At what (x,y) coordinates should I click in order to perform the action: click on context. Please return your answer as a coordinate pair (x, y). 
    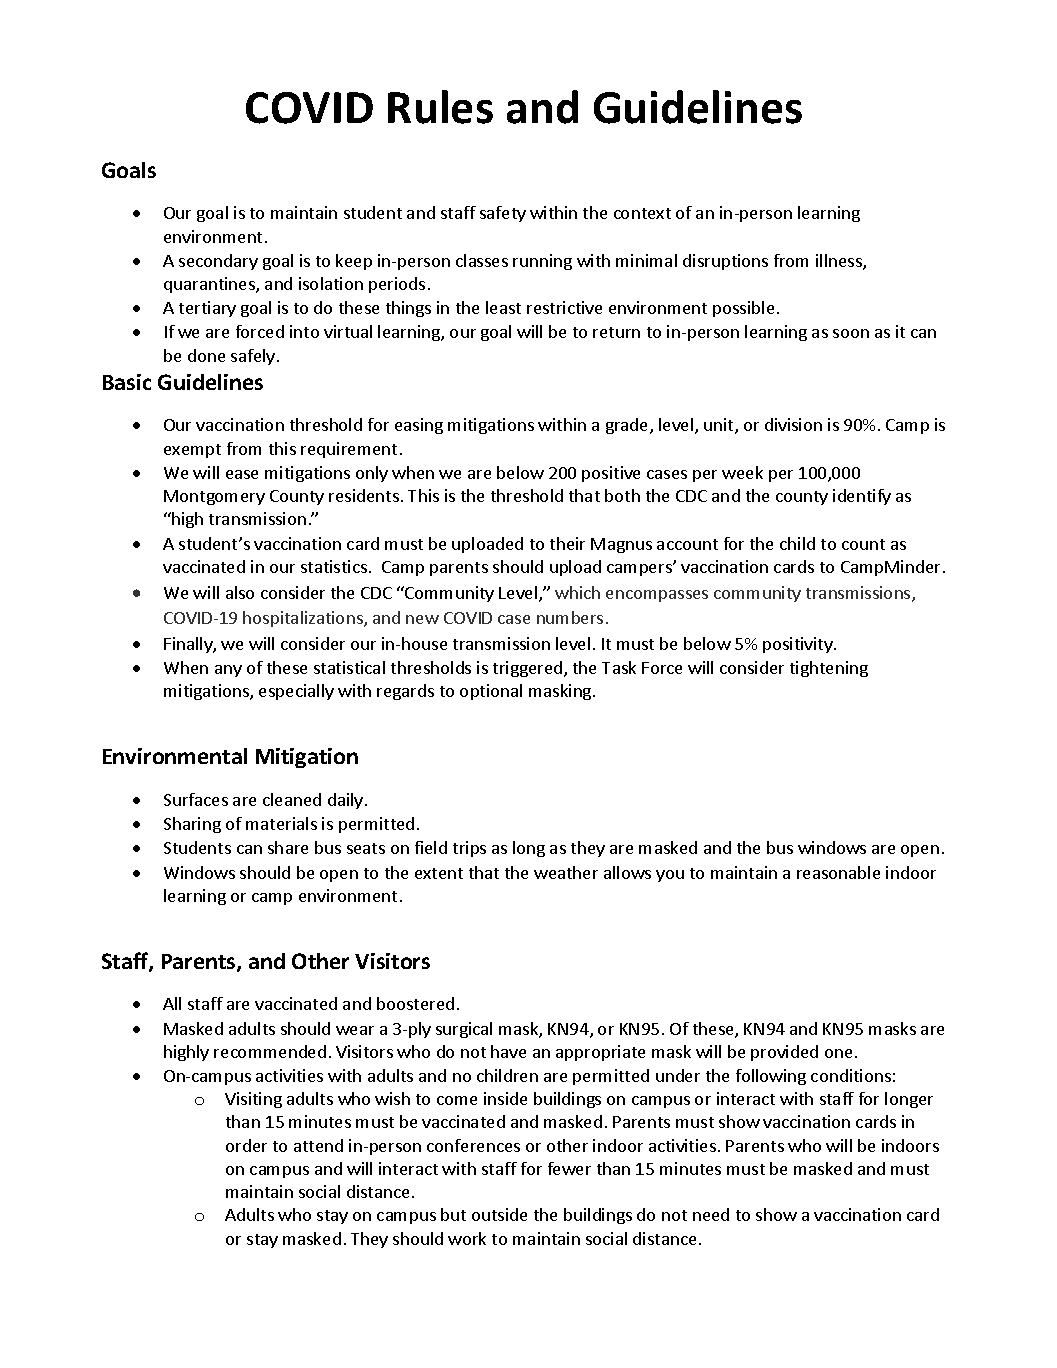
    Looking at the image, I should click on (642, 213).
